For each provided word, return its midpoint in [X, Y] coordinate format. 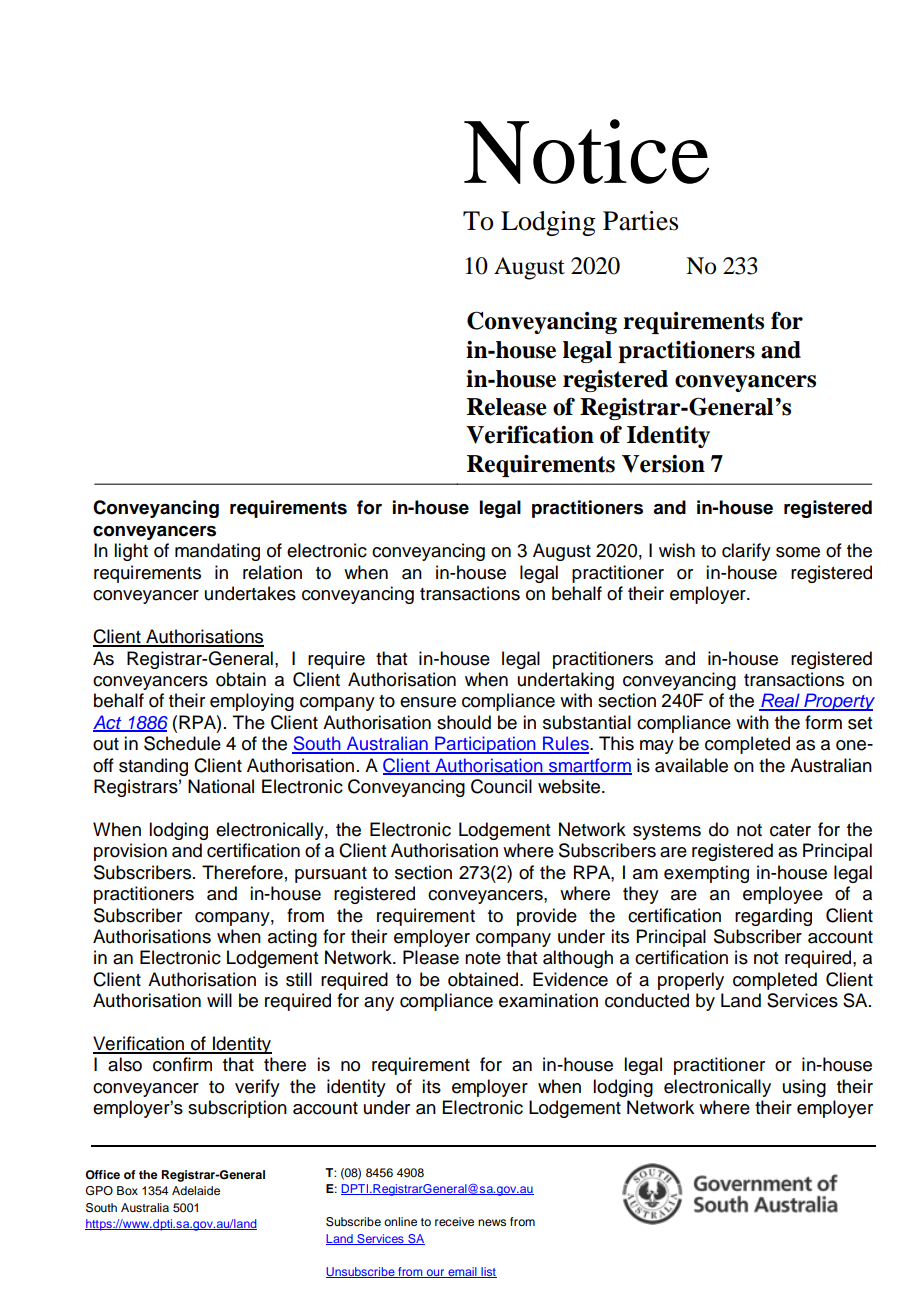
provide [547, 917]
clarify [746, 552]
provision [130, 852]
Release [507, 407]
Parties [640, 221]
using [804, 1088]
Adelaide [196, 1190]
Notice [586, 151]
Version [663, 464]
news [492, 1222]
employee [783, 895]
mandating [217, 552]
